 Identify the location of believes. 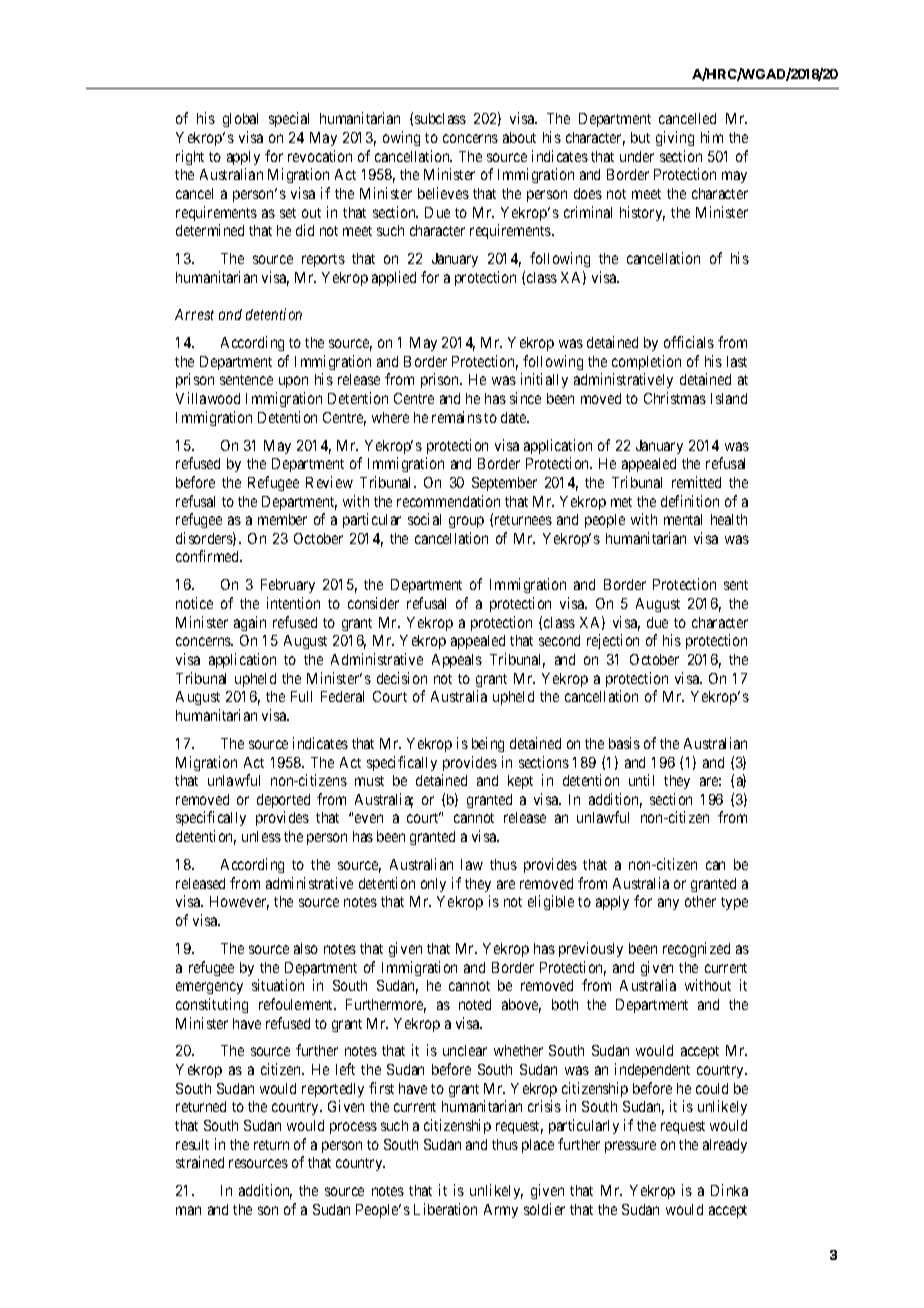
(443, 193).
